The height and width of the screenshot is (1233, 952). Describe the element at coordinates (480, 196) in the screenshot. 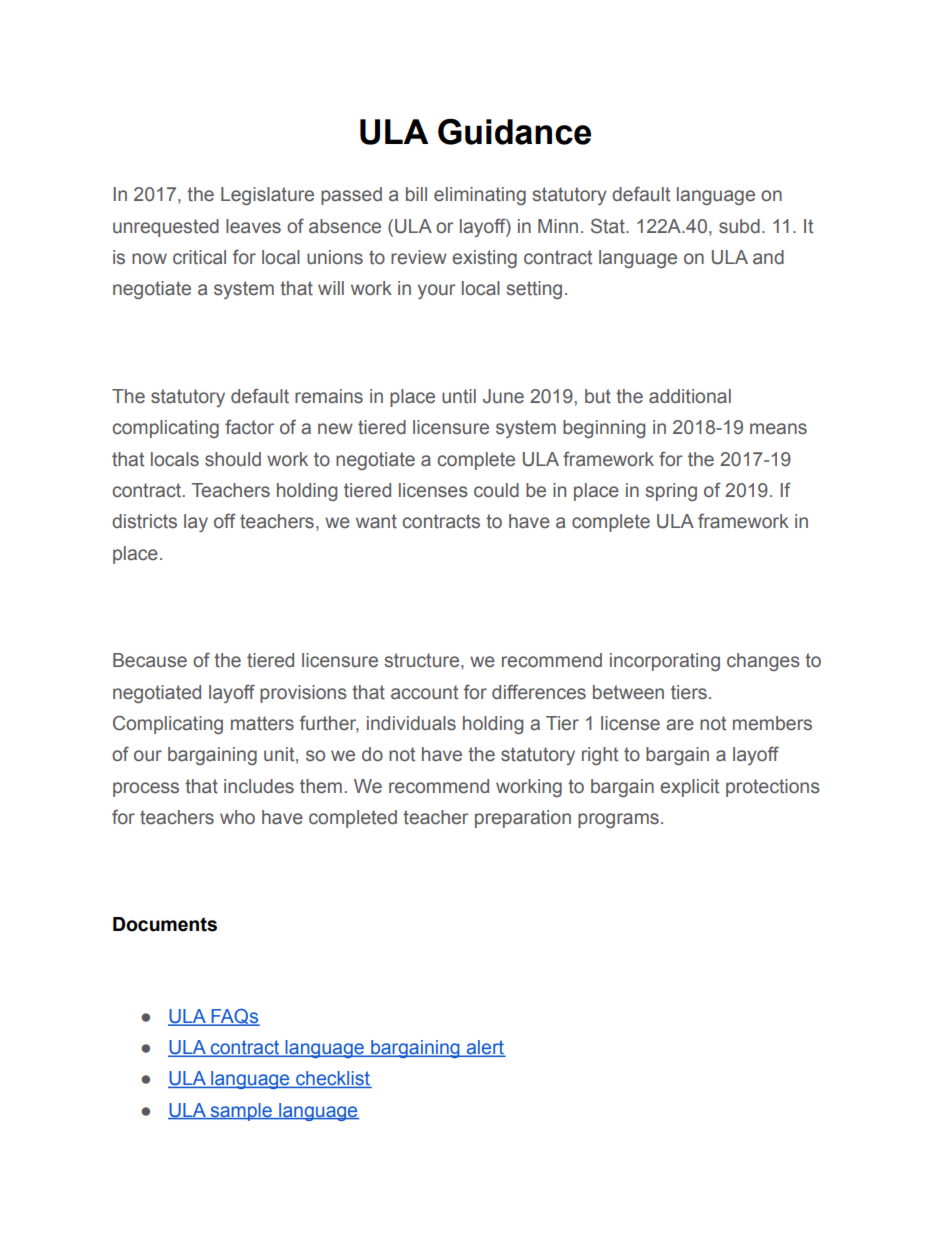

I see `eliminating` at that location.
